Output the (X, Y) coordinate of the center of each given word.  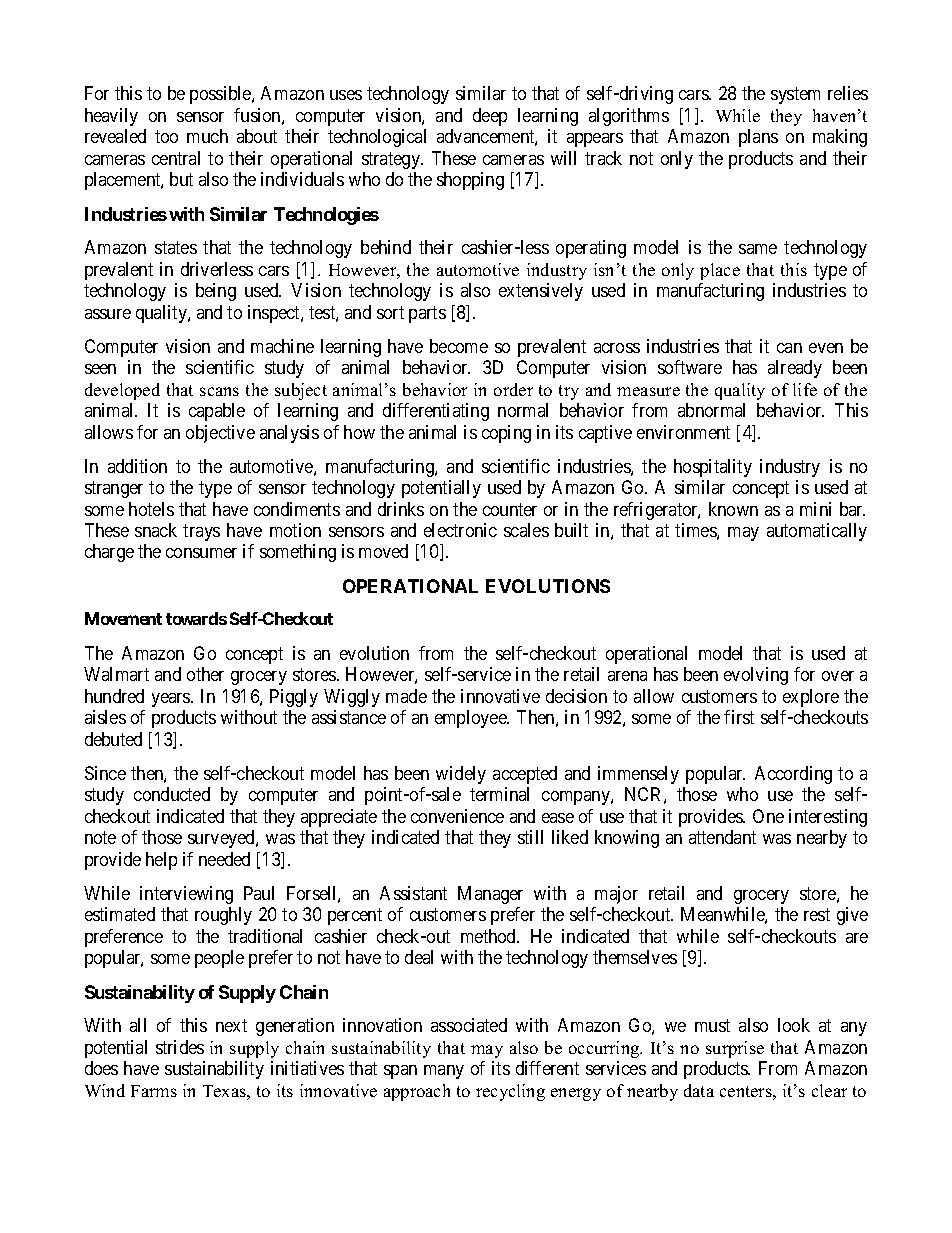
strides (180, 1047)
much (207, 136)
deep (490, 117)
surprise (735, 1049)
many (444, 1072)
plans (758, 138)
